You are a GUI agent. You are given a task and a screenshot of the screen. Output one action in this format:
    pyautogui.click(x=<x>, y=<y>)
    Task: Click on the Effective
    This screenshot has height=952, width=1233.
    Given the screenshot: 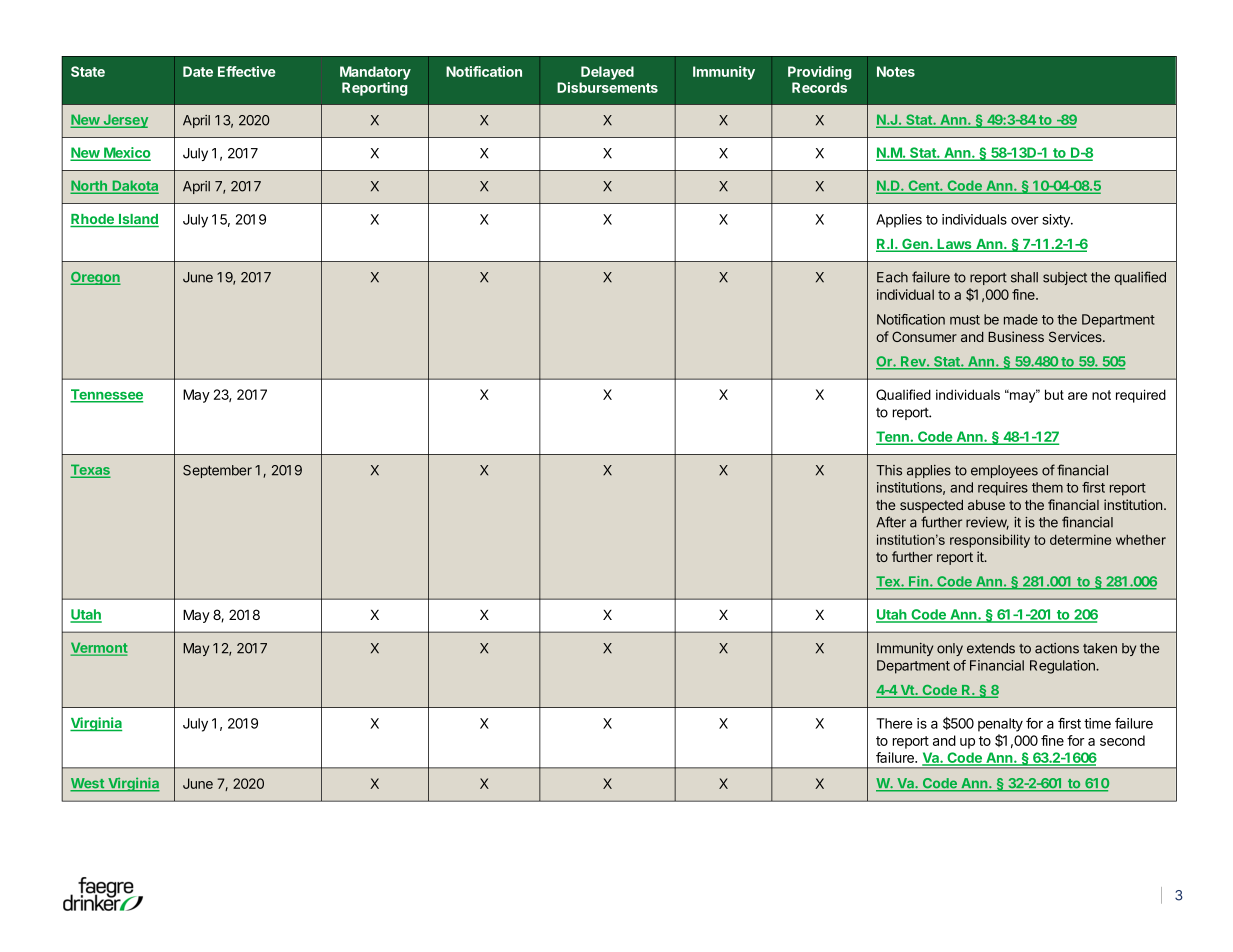 What is the action you would take?
    pyautogui.click(x=247, y=71)
